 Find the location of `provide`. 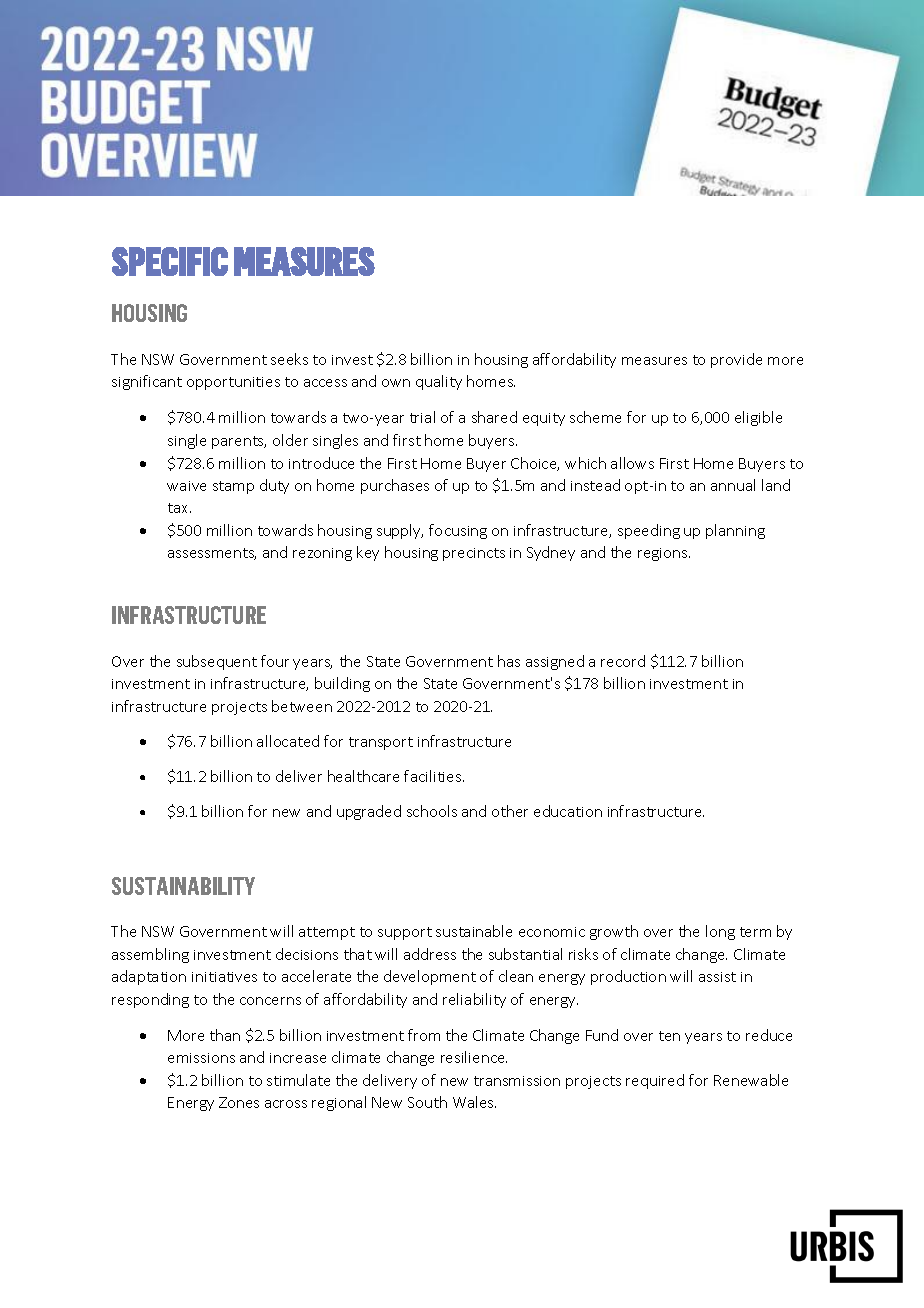

provide is located at coordinates (736, 360).
